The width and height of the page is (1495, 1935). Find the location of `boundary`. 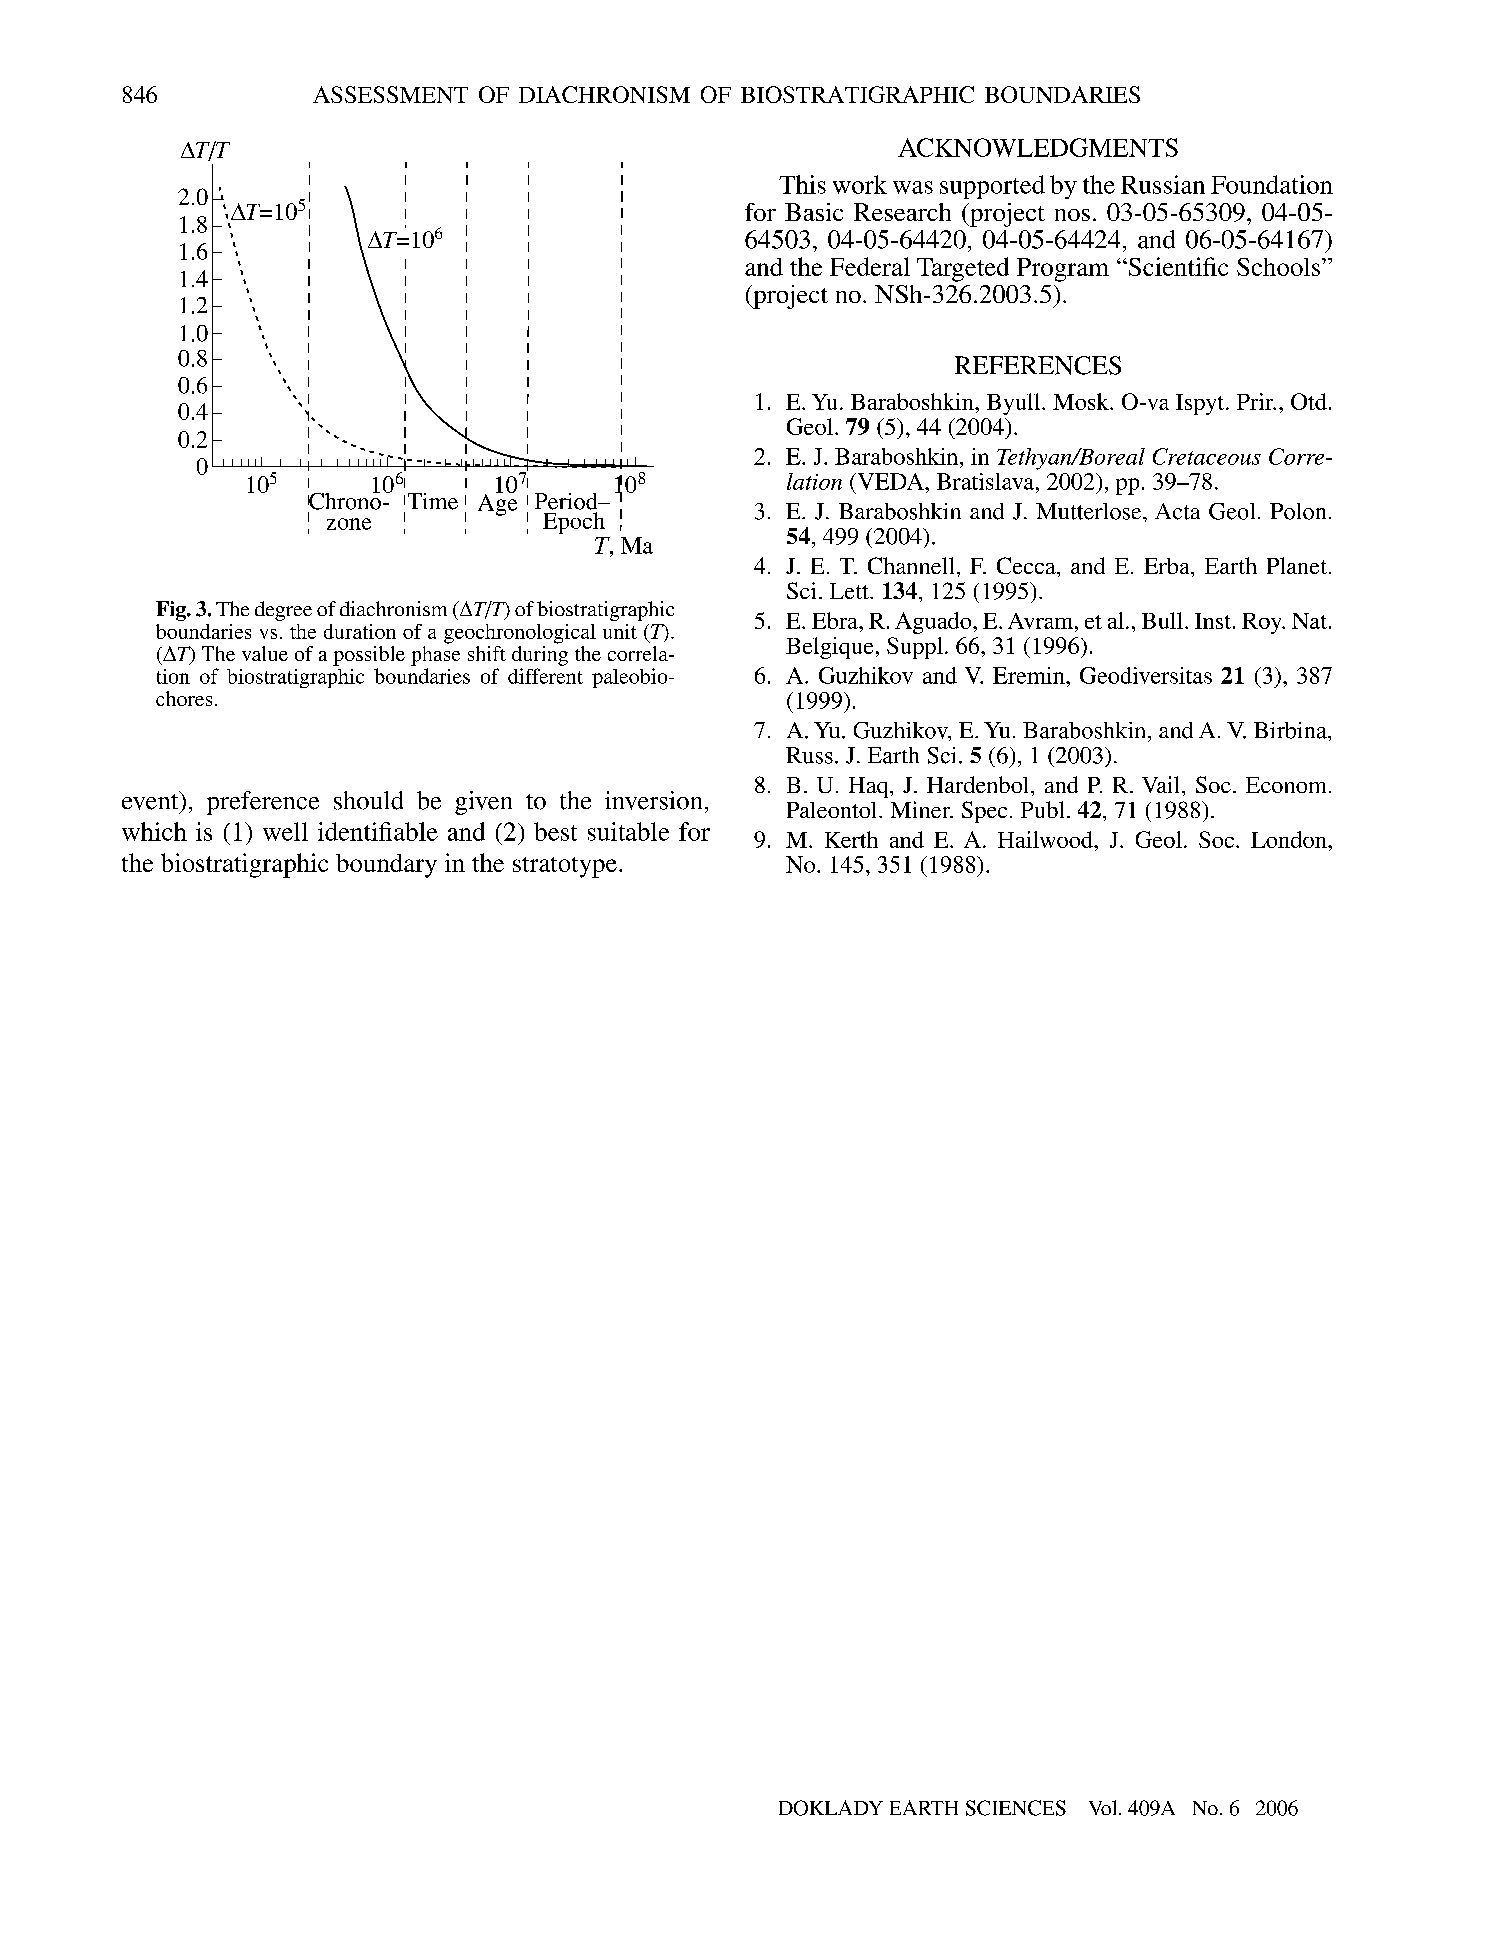

boundary is located at coordinates (386, 866).
